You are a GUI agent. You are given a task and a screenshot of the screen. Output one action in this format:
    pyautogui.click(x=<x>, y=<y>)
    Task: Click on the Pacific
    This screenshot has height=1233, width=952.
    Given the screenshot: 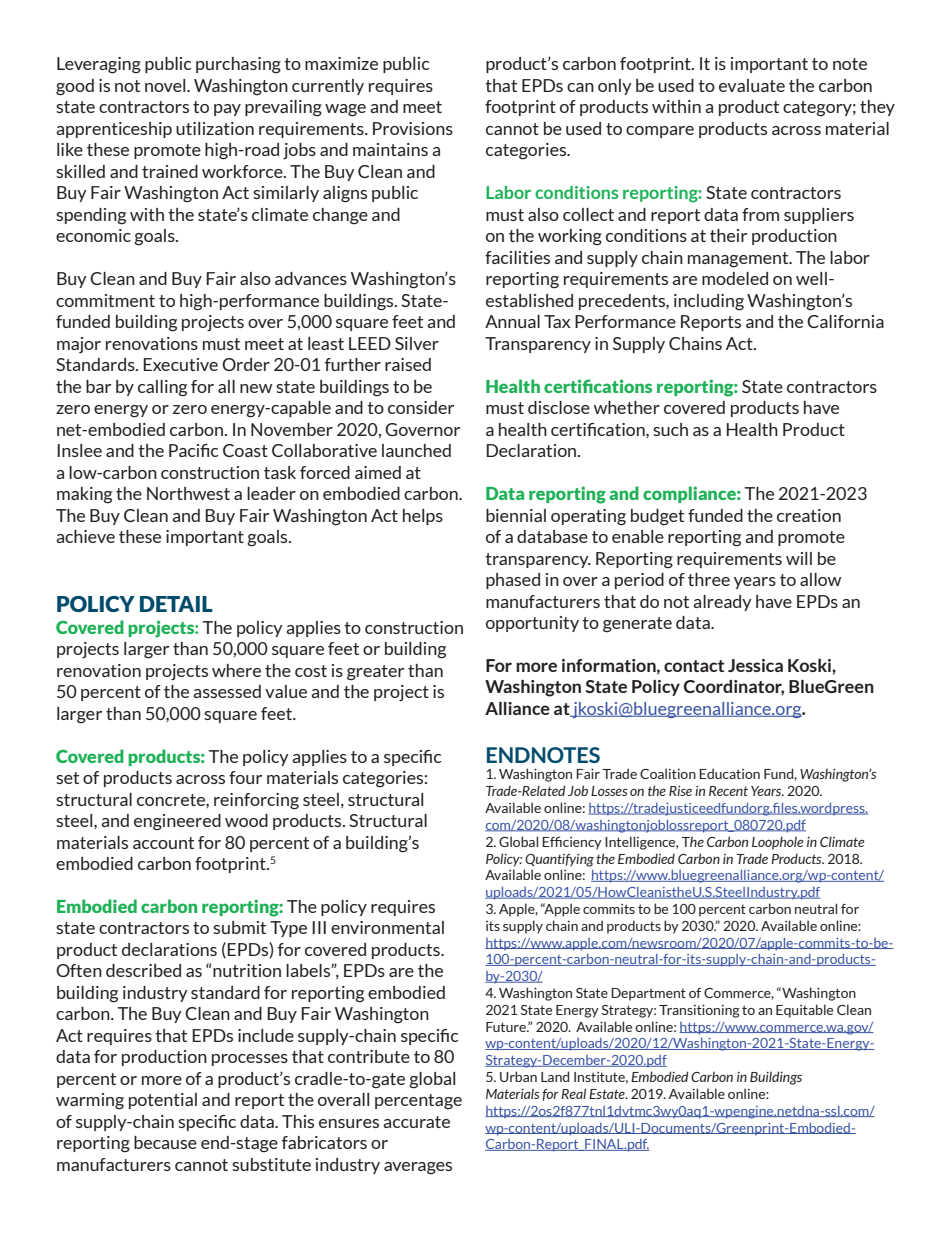 What is the action you would take?
    pyautogui.click(x=194, y=450)
